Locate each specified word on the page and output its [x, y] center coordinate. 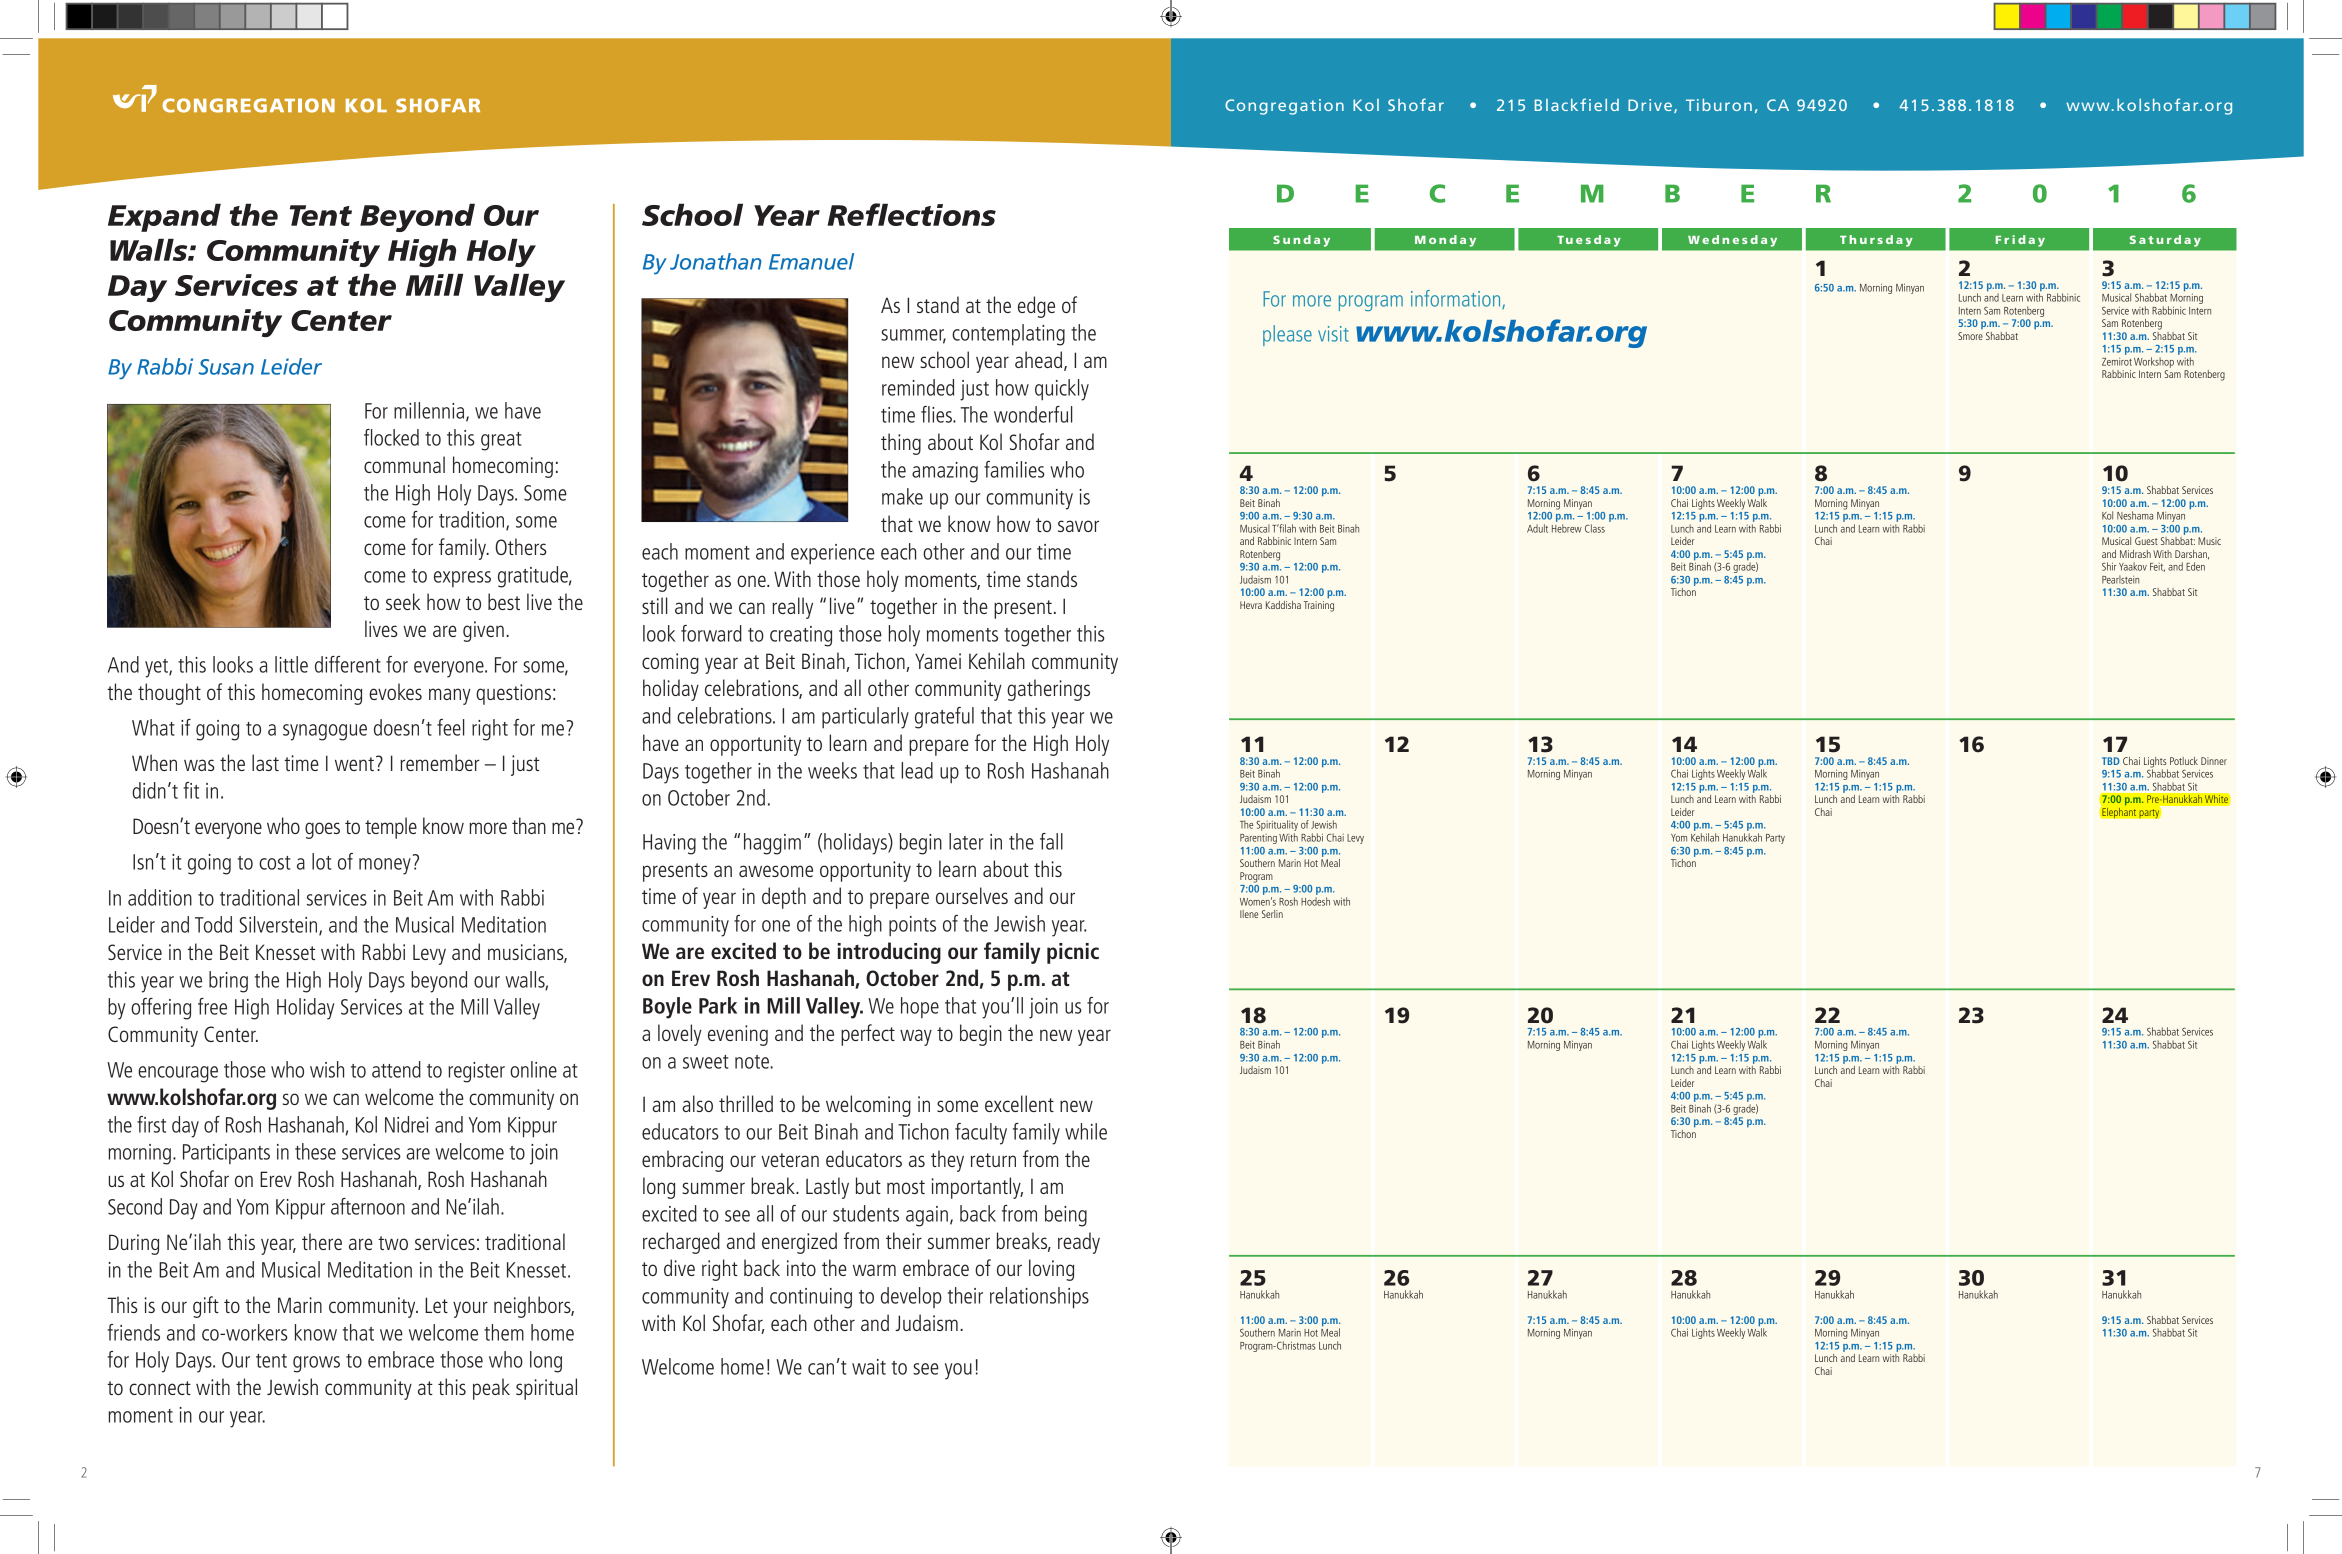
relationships [1039, 1298]
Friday [2020, 241]
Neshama [2135, 515]
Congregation [1284, 107]
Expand [164, 217]
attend [396, 1069]
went [354, 764]
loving [1051, 1270]
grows [316, 1364]
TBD [2111, 761]
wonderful [1033, 414]
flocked [391, 437]
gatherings [1048, 690]
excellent [1019, 1103]
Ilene [1249, 914]
